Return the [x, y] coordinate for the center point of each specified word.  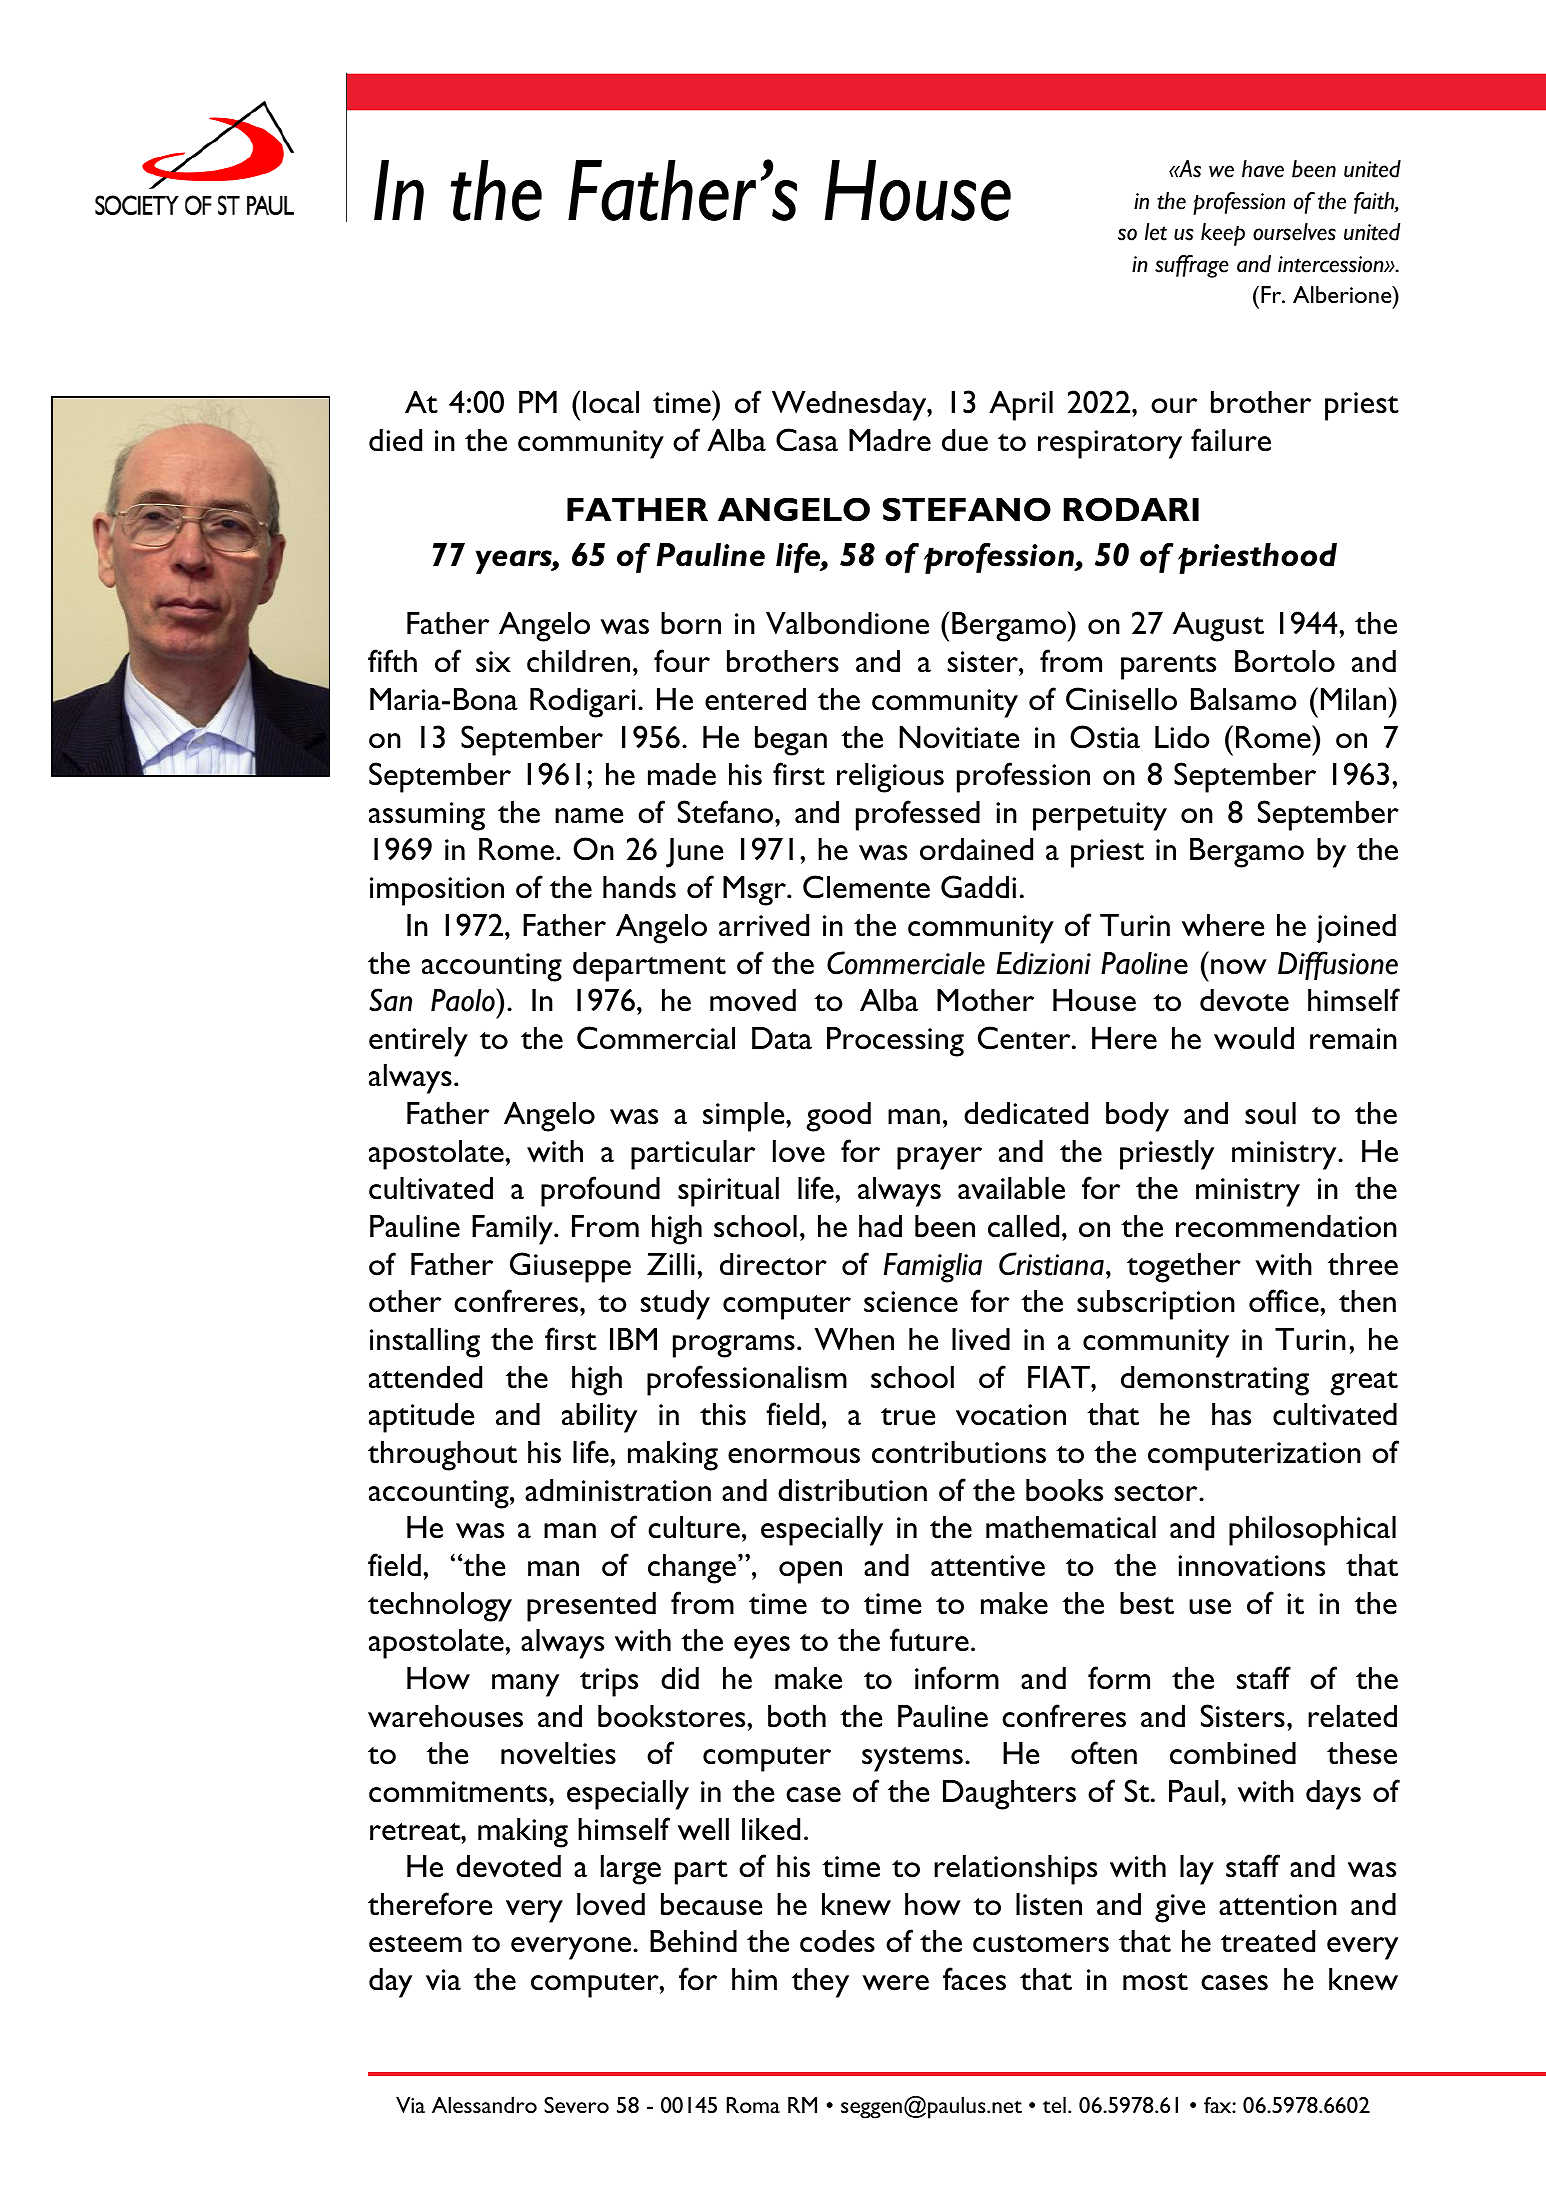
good [839, 1117]
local [611, 402]
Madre [890, 440]
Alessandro [484, 2105]
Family [513, 1230]
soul [1270, 1113]
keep [1223, 234]
